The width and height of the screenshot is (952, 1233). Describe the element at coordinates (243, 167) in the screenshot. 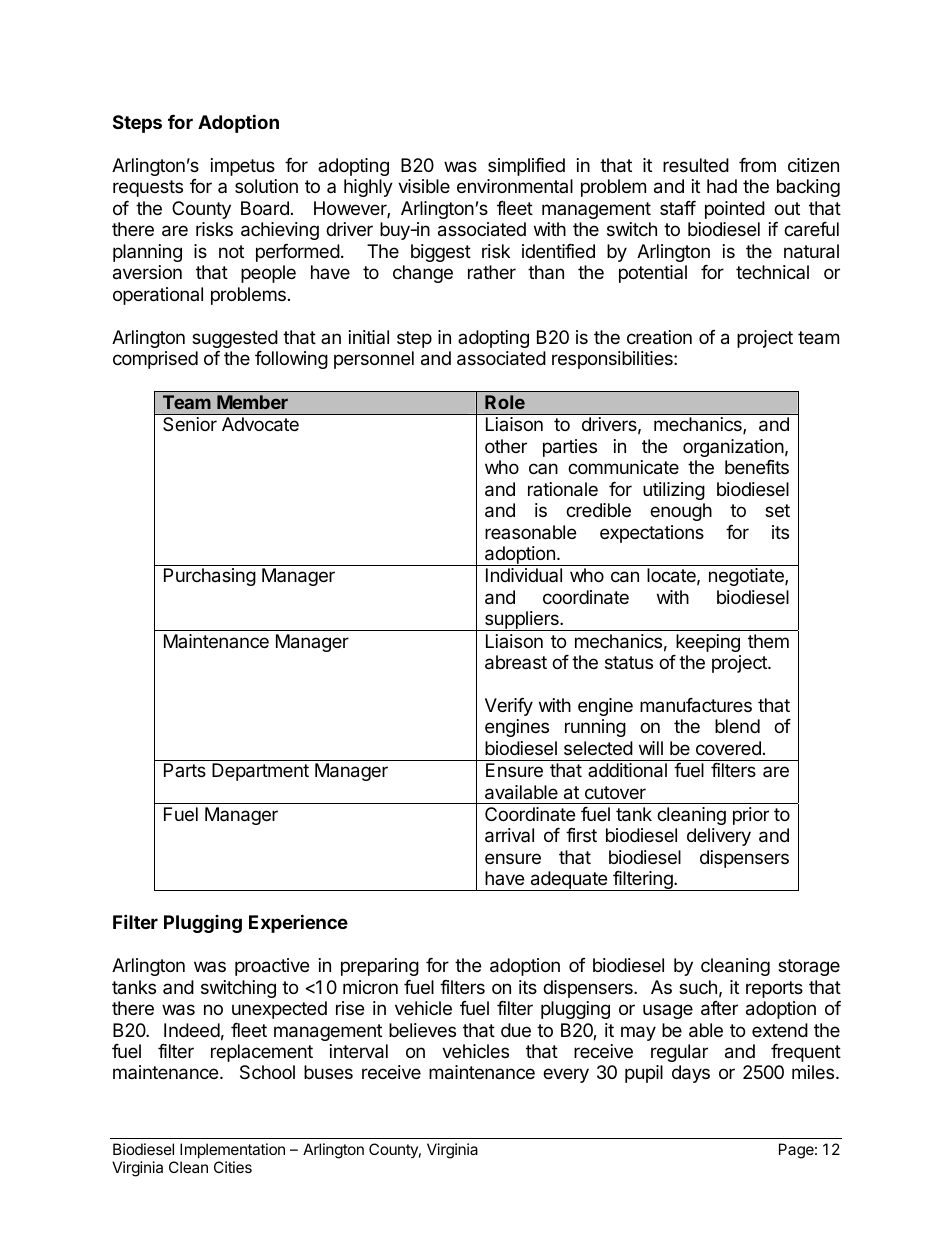

I see `impetus` at that location.
